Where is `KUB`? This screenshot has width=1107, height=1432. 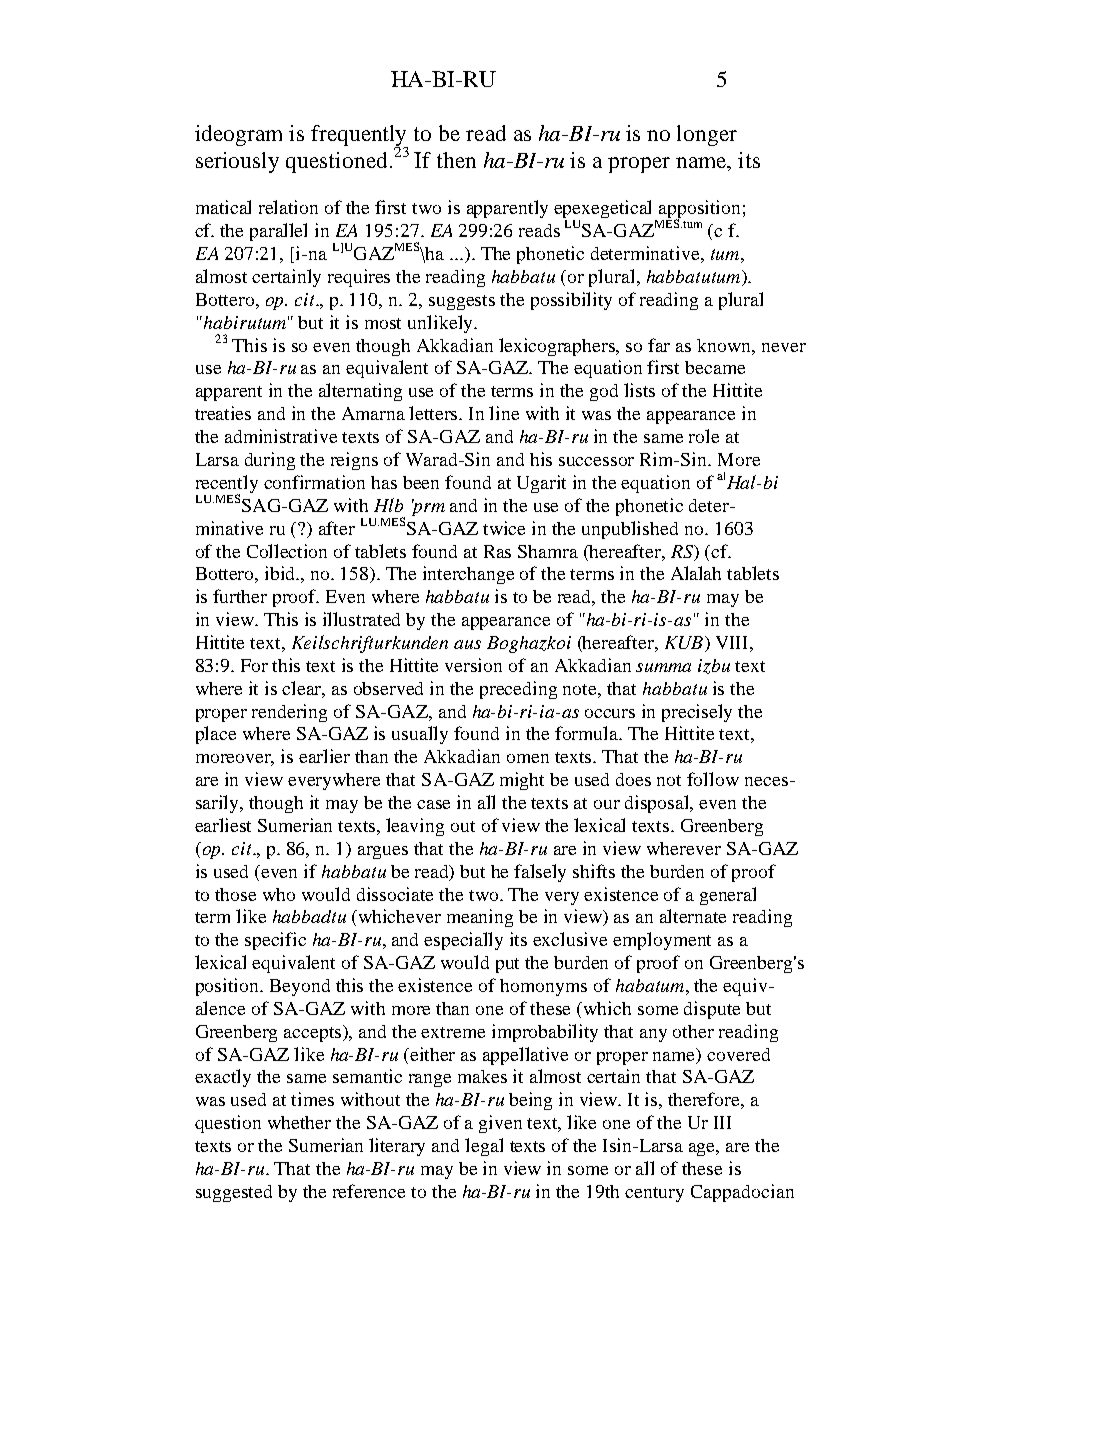
KUB is located at coordinates (685, 644).
